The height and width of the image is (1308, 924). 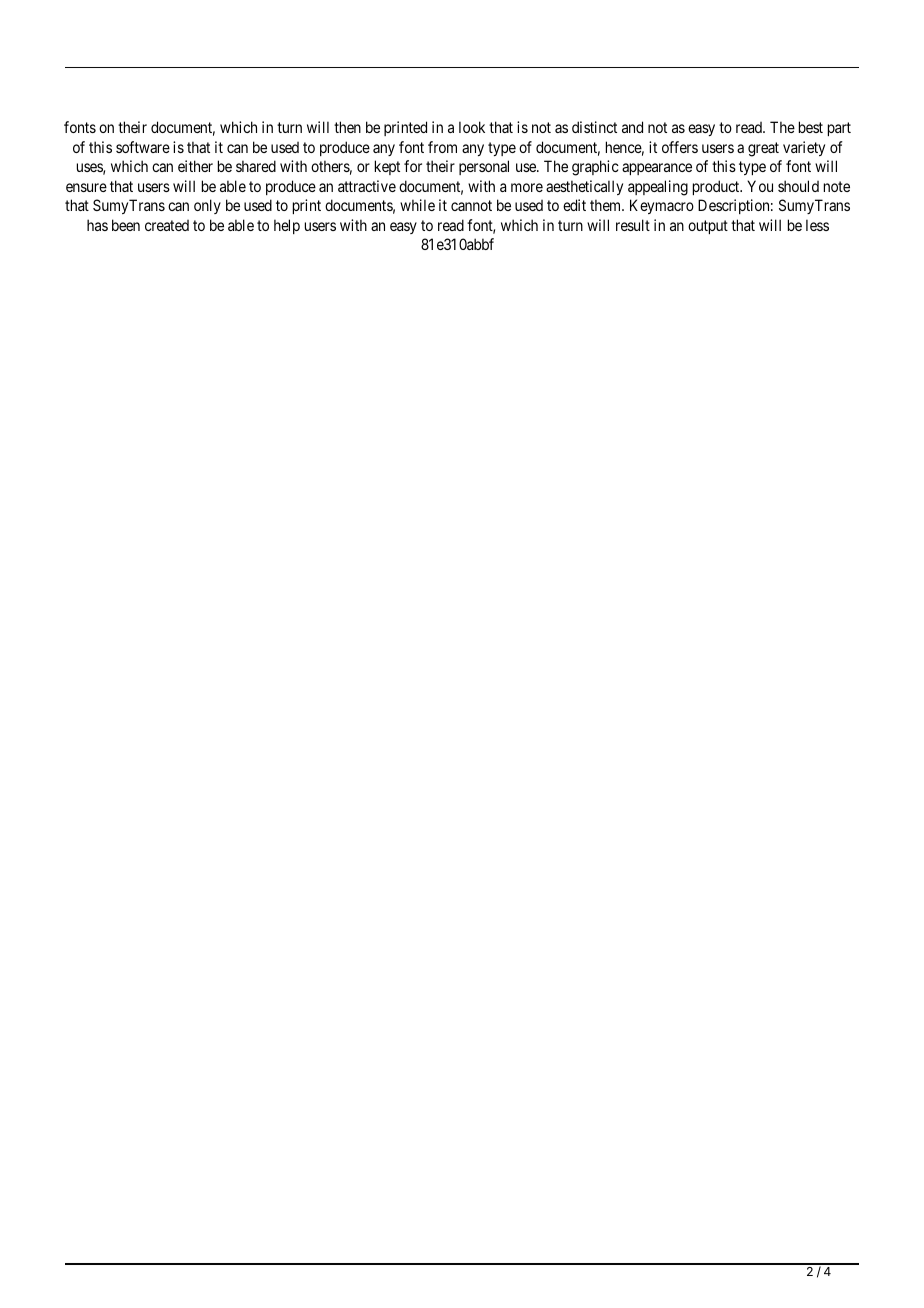 What do you see at coordinates (811, 127) in the image?
I see `best` at bounding box center [811, 127].
